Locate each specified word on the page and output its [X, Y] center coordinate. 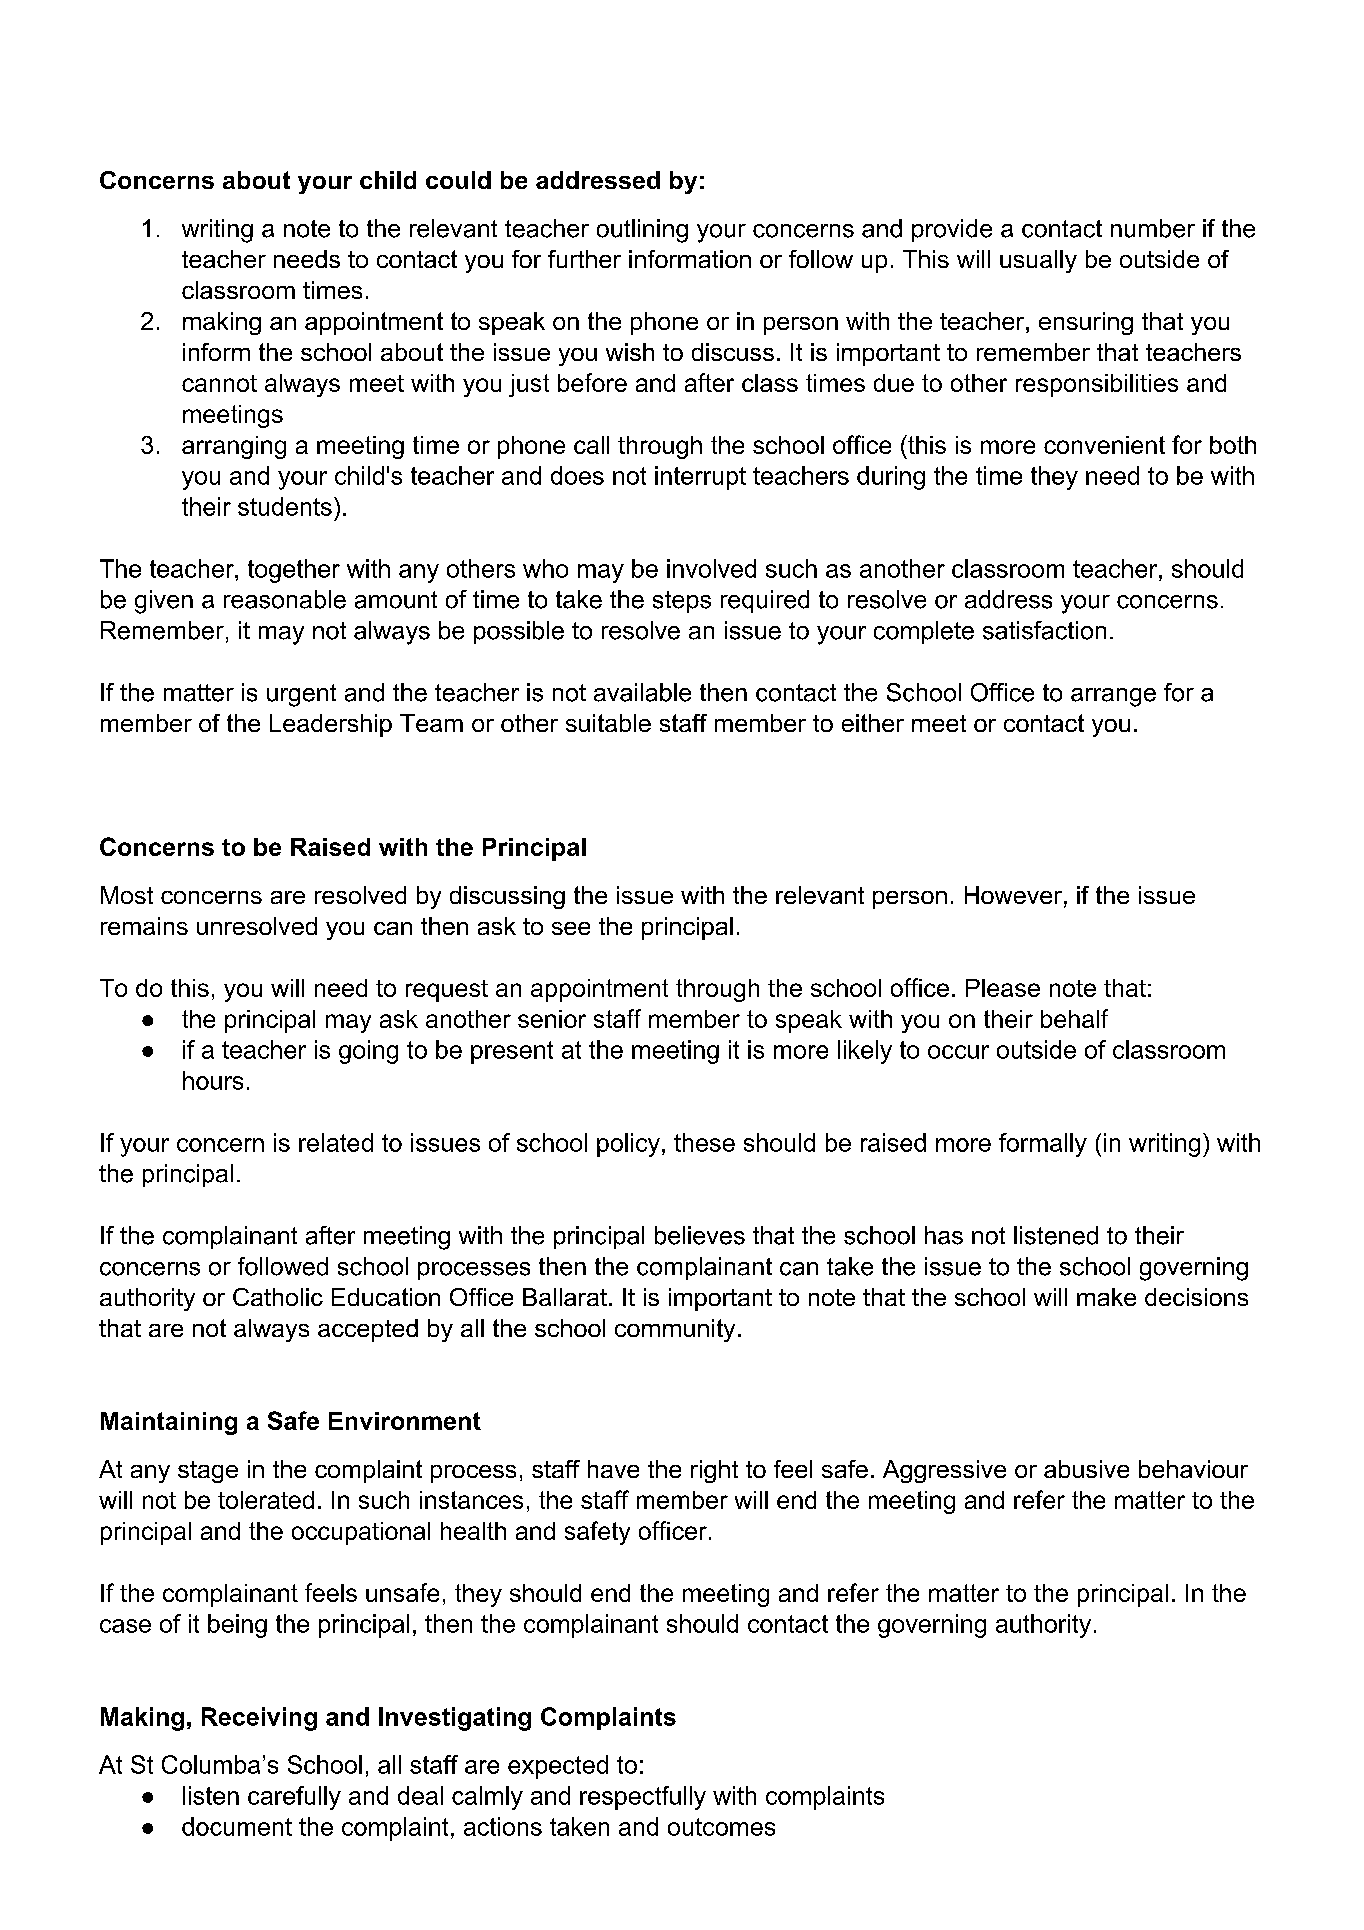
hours [213, 1080]
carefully [294, 1798]
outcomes [721, 1827]
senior [552, 1019]
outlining [642, 231]
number [1153, 228]
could [458, 180]
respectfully [643, 1798]
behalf [1074, 1018]
